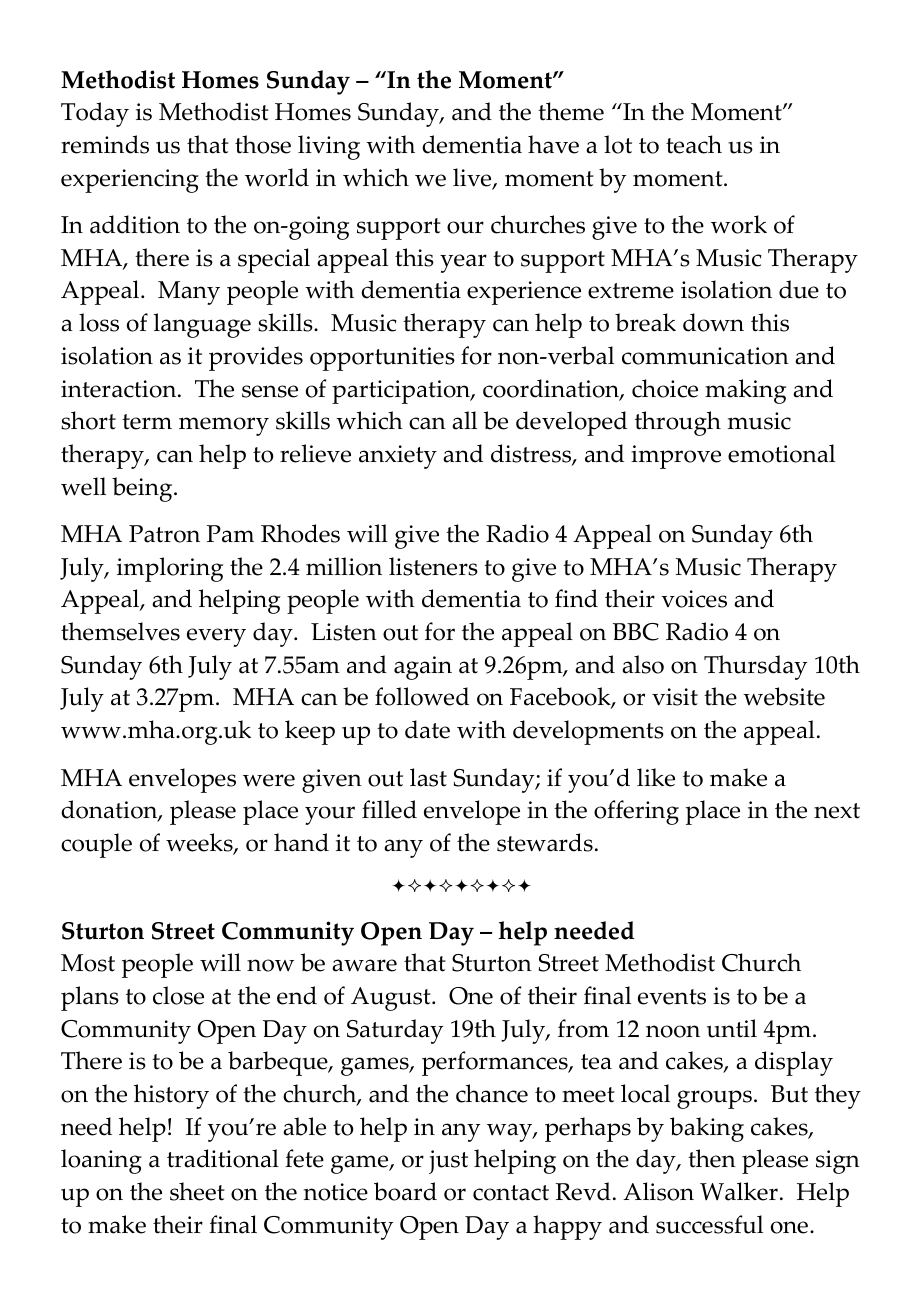 Image resolution: width=924 pixels, height=1311 pixels. What do you see at coordinates (197, 1191) in the image?
I see `sheet` at bounding box center [197, 1191].
